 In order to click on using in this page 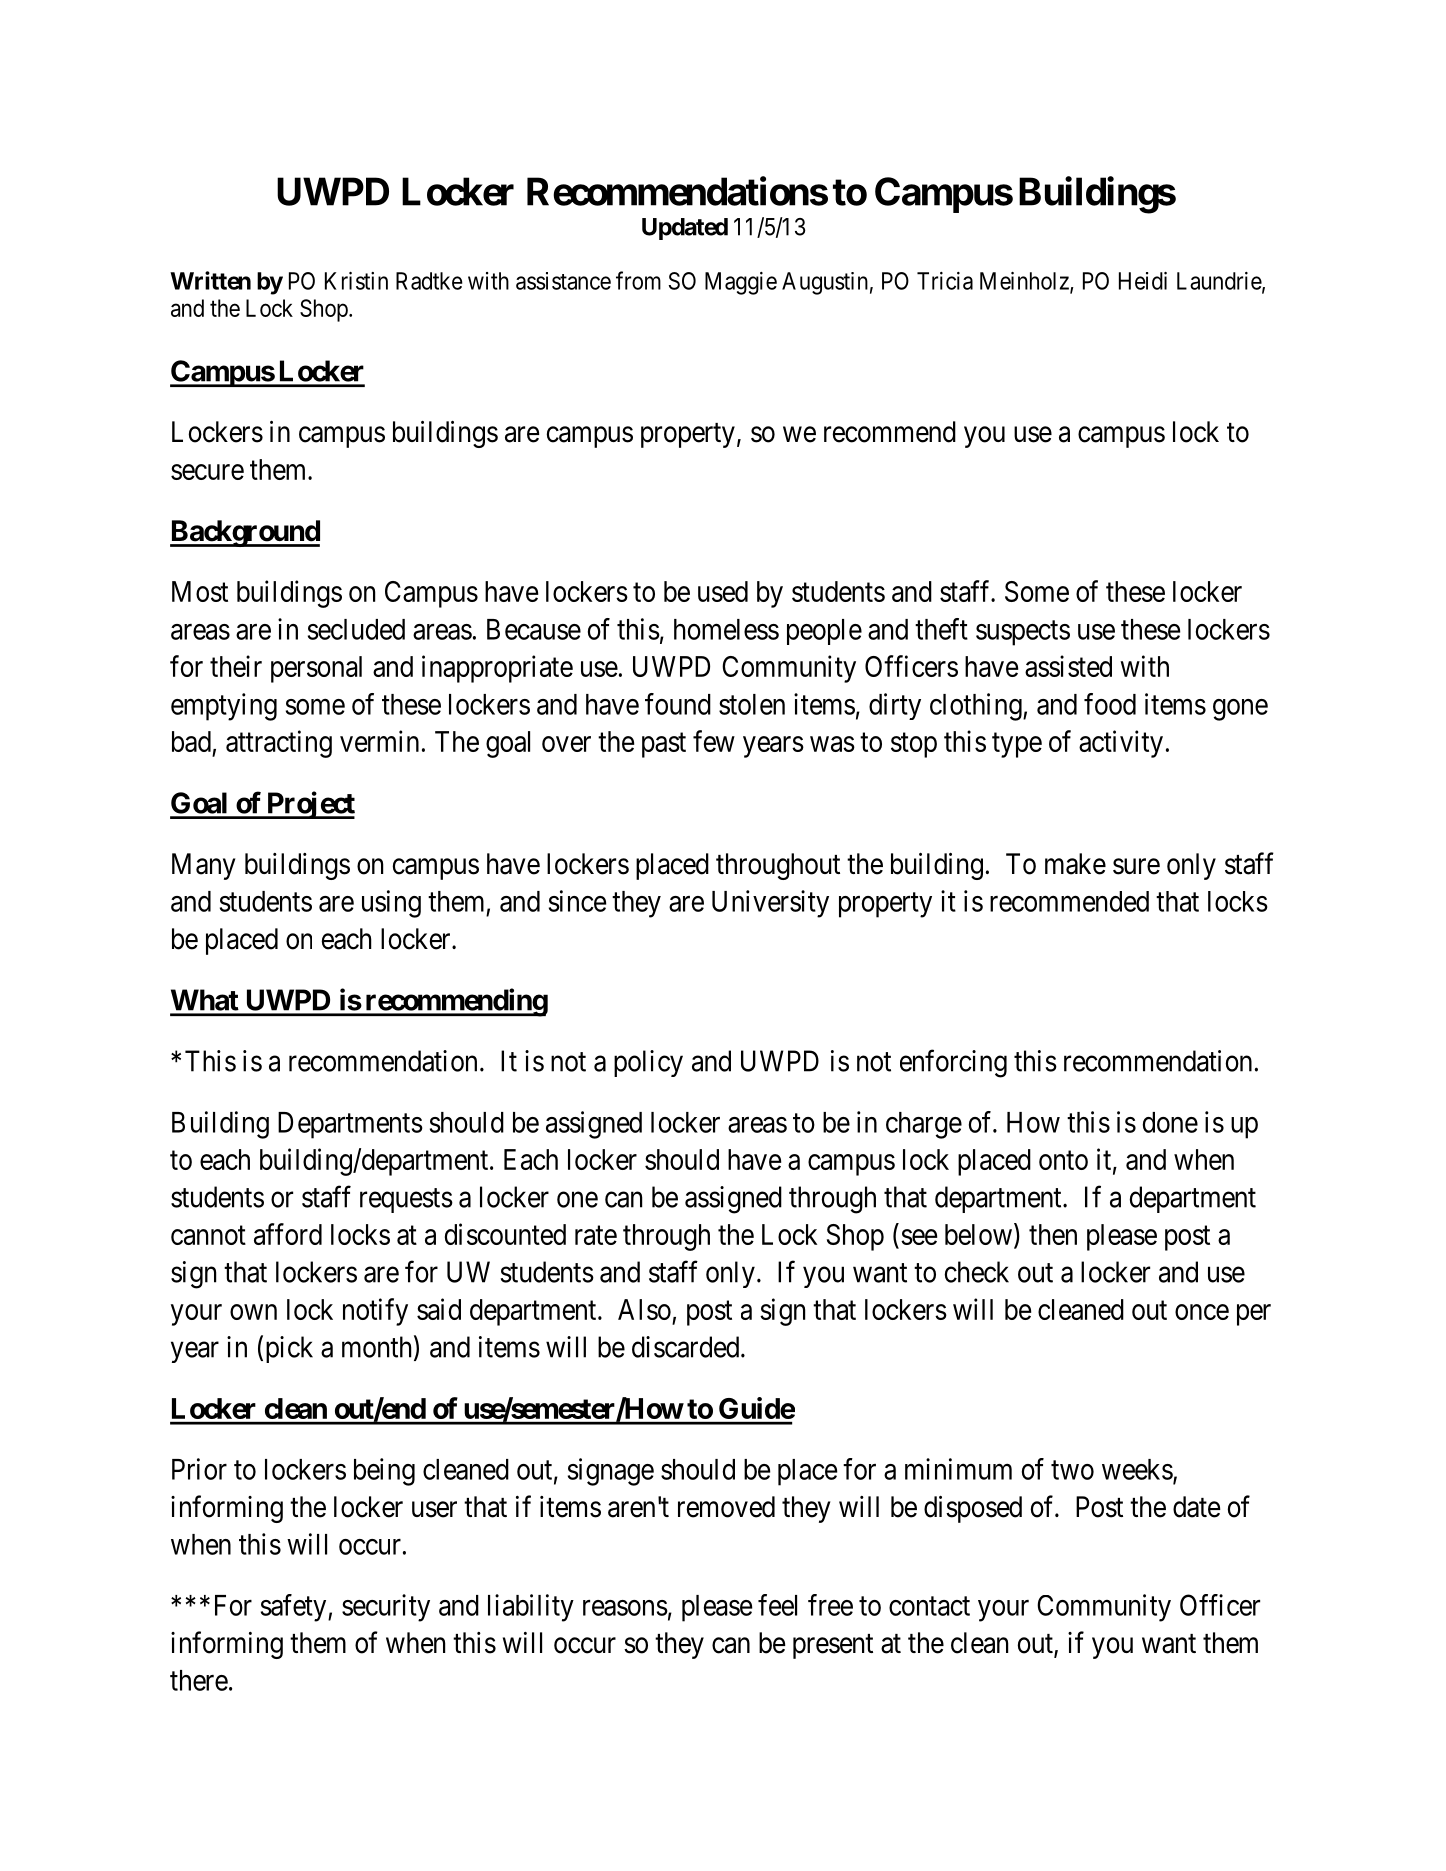, I will do `click(391, 904)`.
